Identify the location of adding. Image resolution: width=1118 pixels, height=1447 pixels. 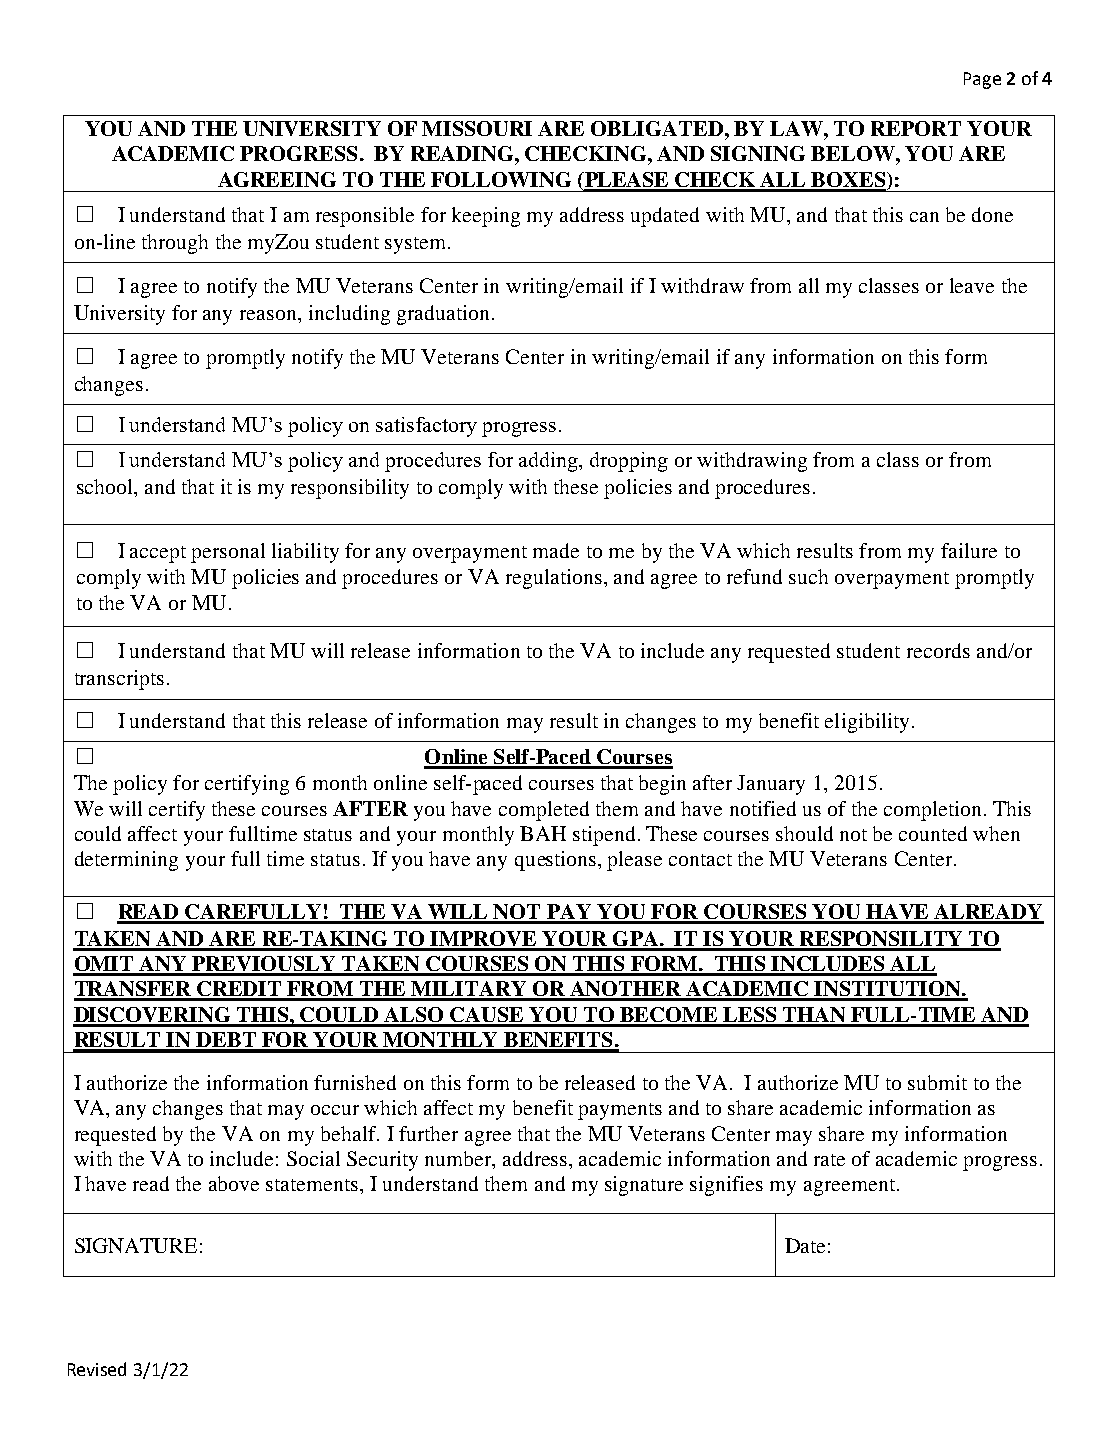
(549, 462).
